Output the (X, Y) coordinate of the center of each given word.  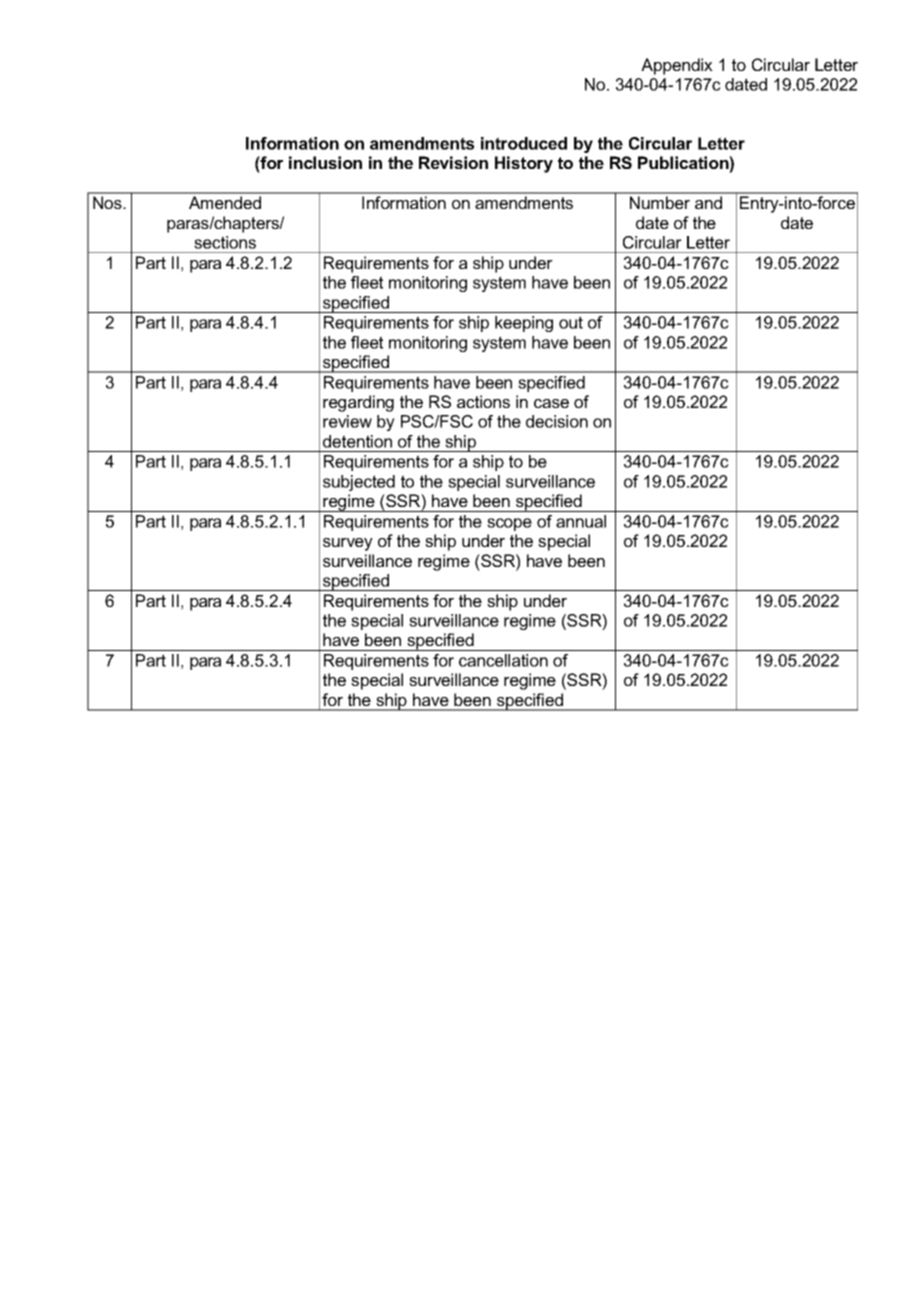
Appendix (677, 66)
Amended (225, 202)
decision (557, 421)
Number (660, 202)
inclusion (325, 162)
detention (357, 441)
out (571, 322)
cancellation (503, 660)
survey (348, 544)
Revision (453, 162)
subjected (359, 483)
